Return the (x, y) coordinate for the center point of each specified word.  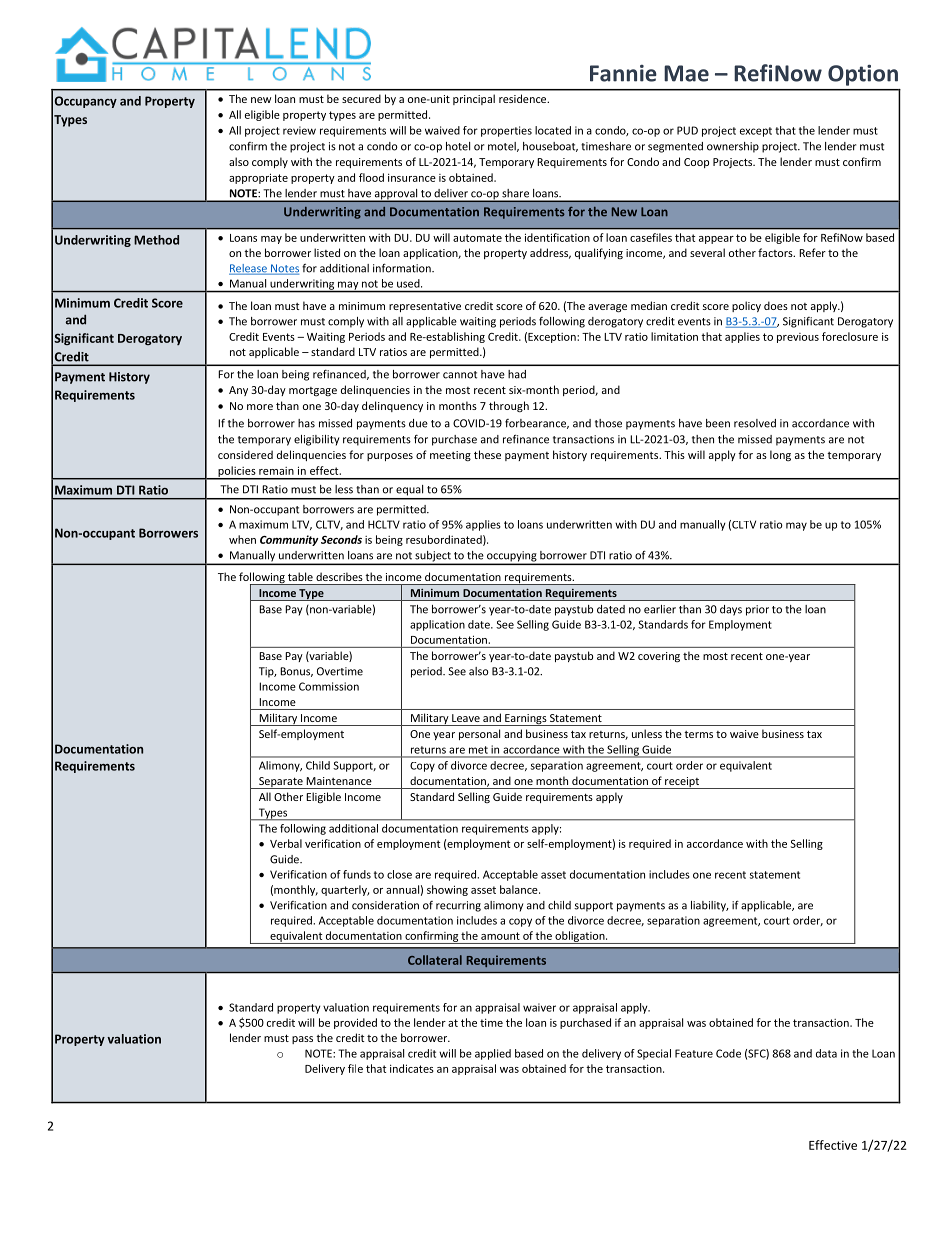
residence (524, 98)
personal (479, 734)
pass (302, 1040)
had (517, 374)
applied (493, 1054)
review (299, 130)
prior (757, 610)
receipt (682, 783)
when (242, 539)
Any (238, 391)
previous (798, 338)
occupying (512, 557)
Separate (281, 783)
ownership (733, 147)
